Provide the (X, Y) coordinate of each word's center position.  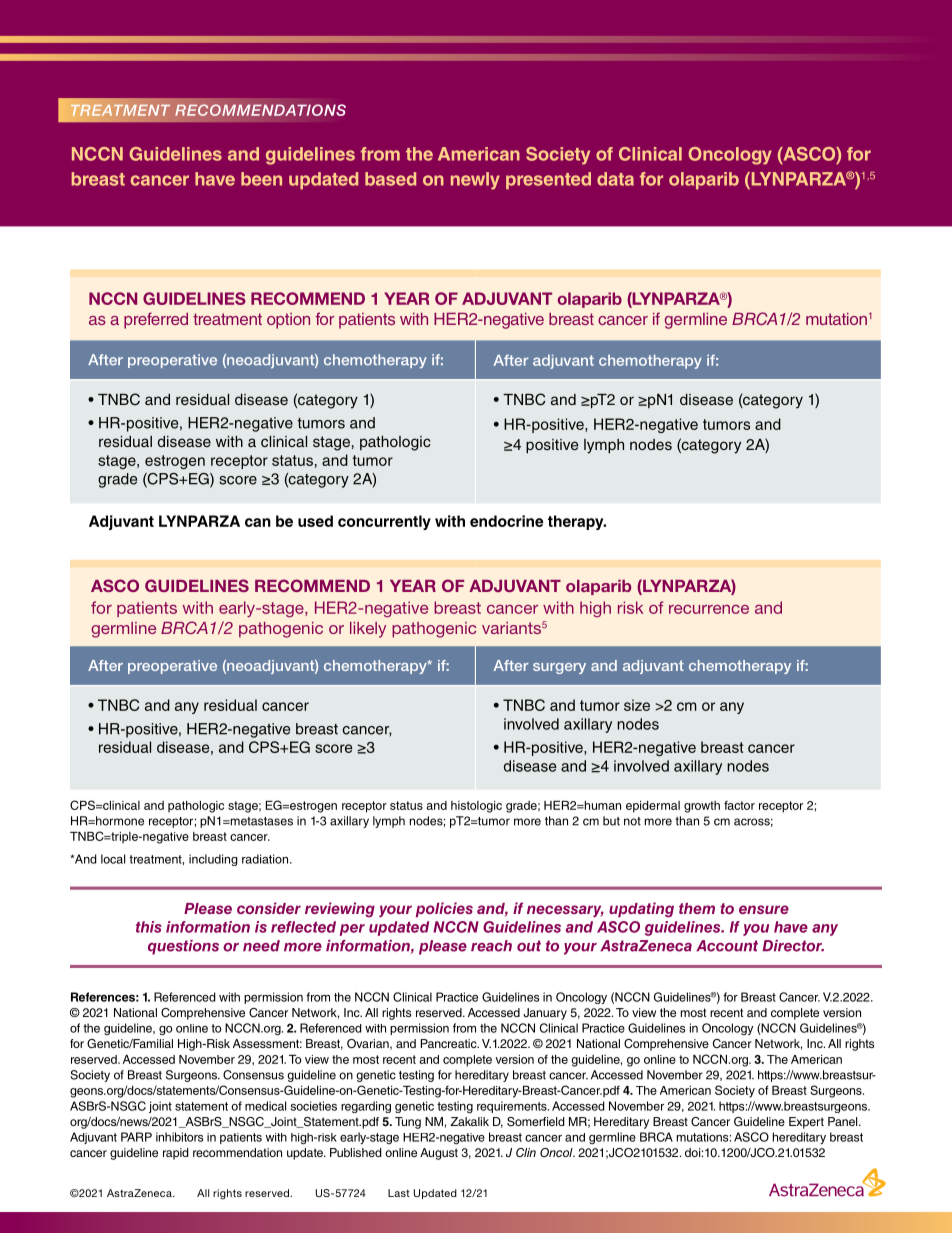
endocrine (506, 521)
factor (739, 805)
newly (475, 181)
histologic (476, 807)
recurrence (709, 609)
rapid (176, 1154)
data (615, 179)
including (213, 860)
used (315, 521)
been (261, 179)
